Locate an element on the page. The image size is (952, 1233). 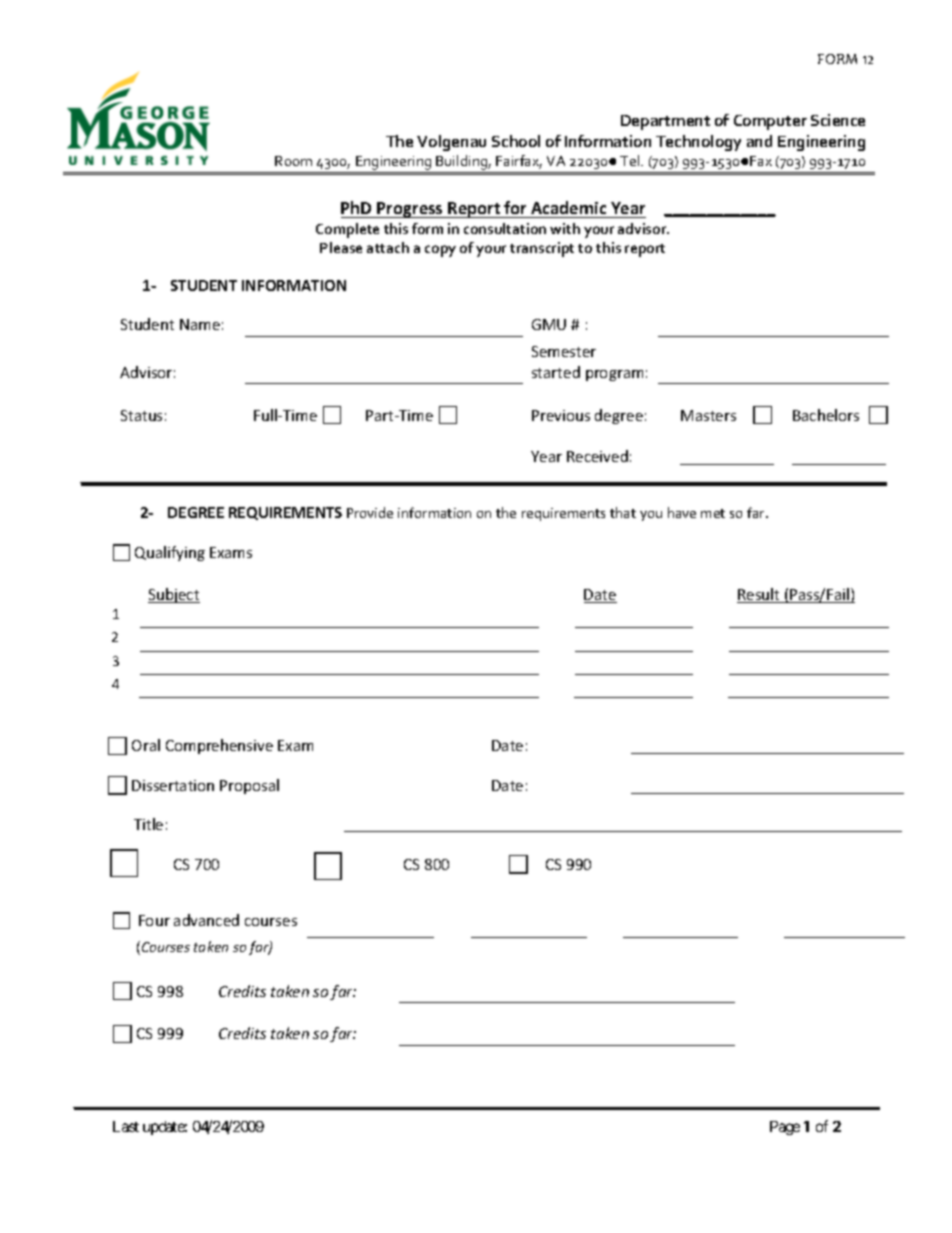
Page is located at coordinates (785, 1128).
